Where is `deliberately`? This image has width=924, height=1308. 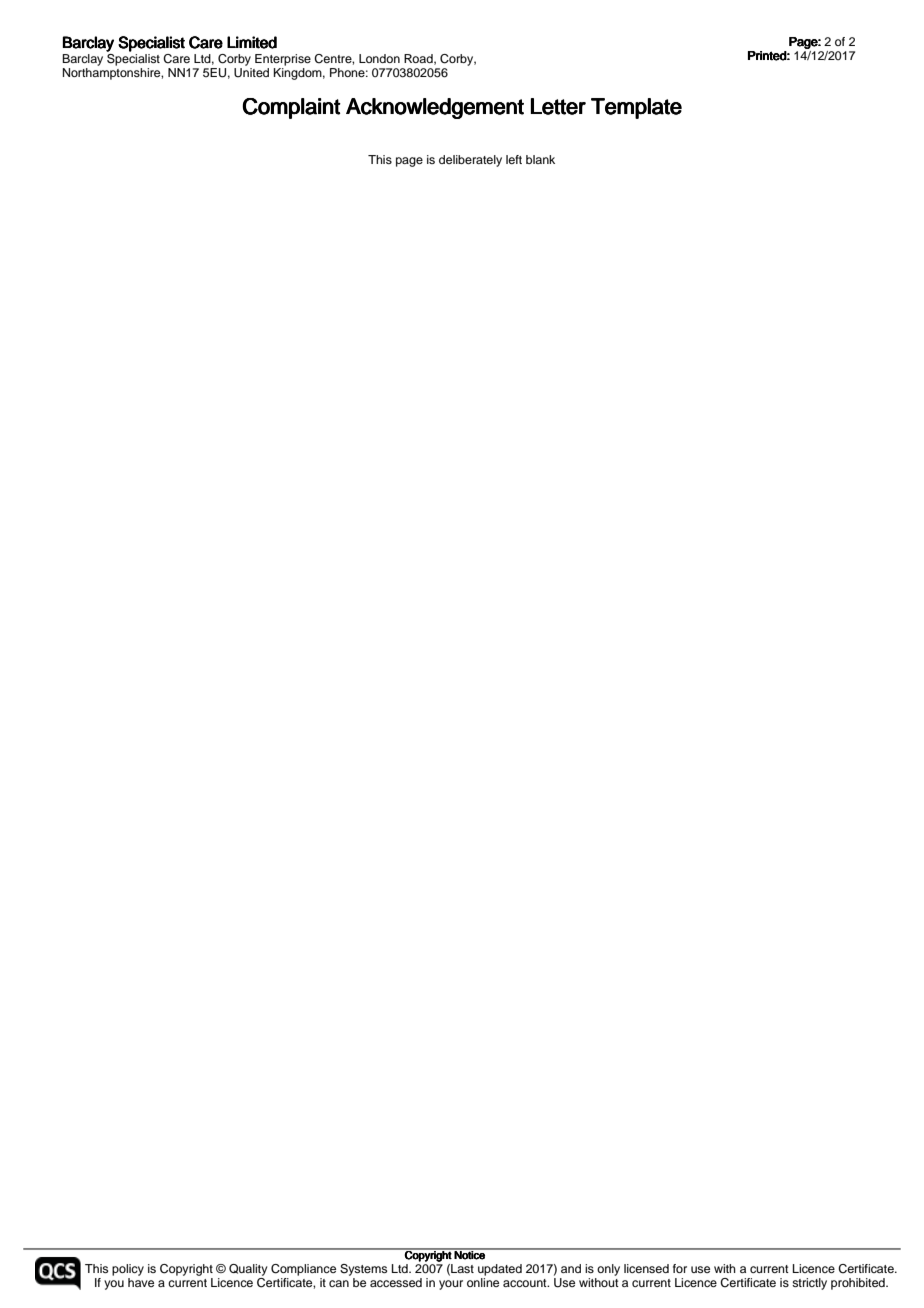
deliberately is located at coordinates (470, 161).
